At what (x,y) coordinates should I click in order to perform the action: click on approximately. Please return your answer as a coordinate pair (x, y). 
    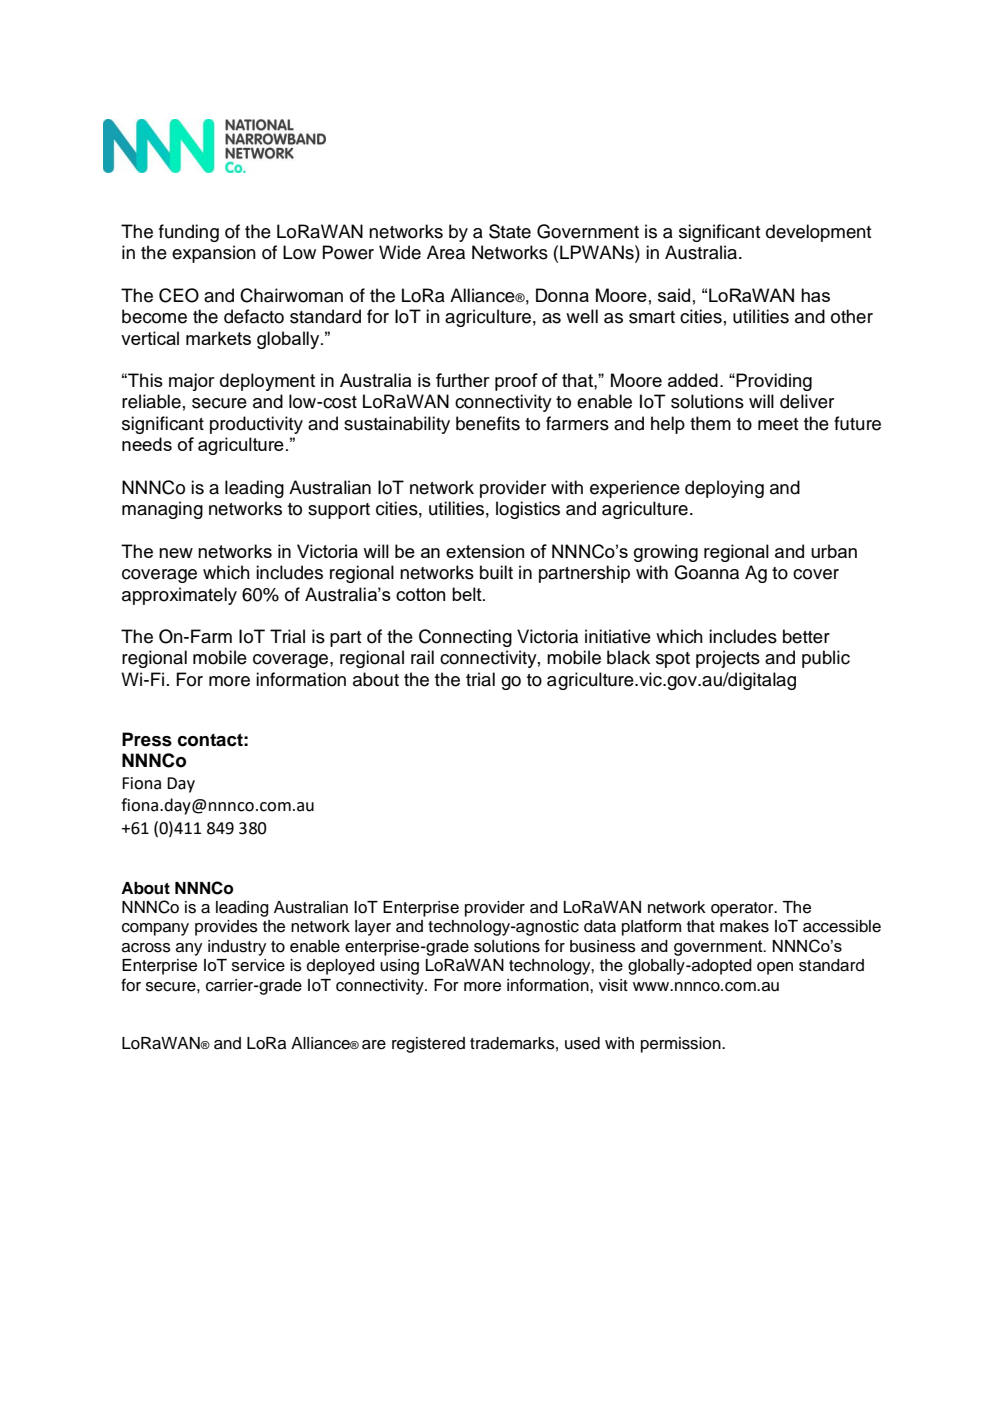
    Looking at the image, I should click on (179, 596).
